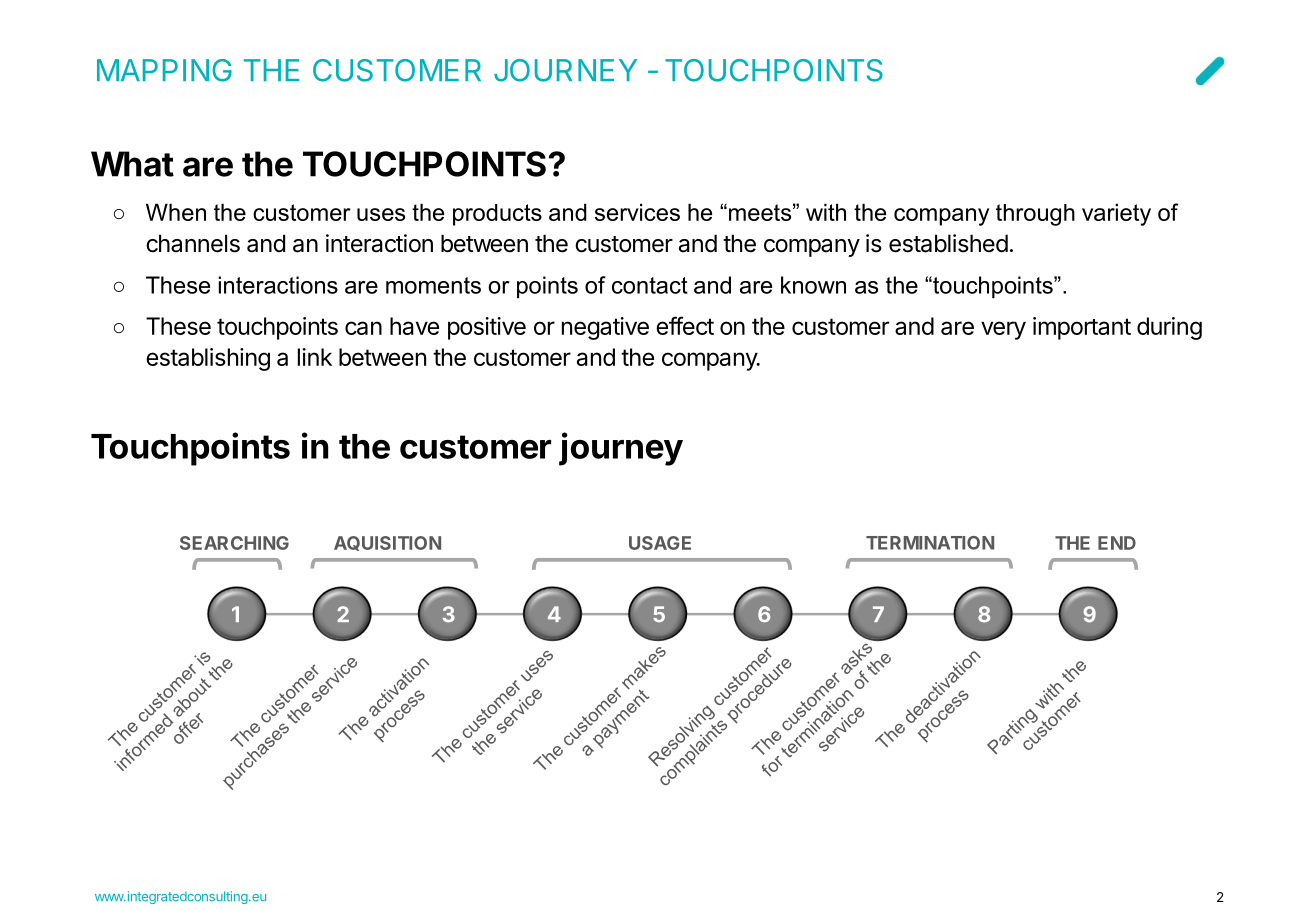 This page has width=1316, height=911. I want to click on negative, so click(605, 328).
